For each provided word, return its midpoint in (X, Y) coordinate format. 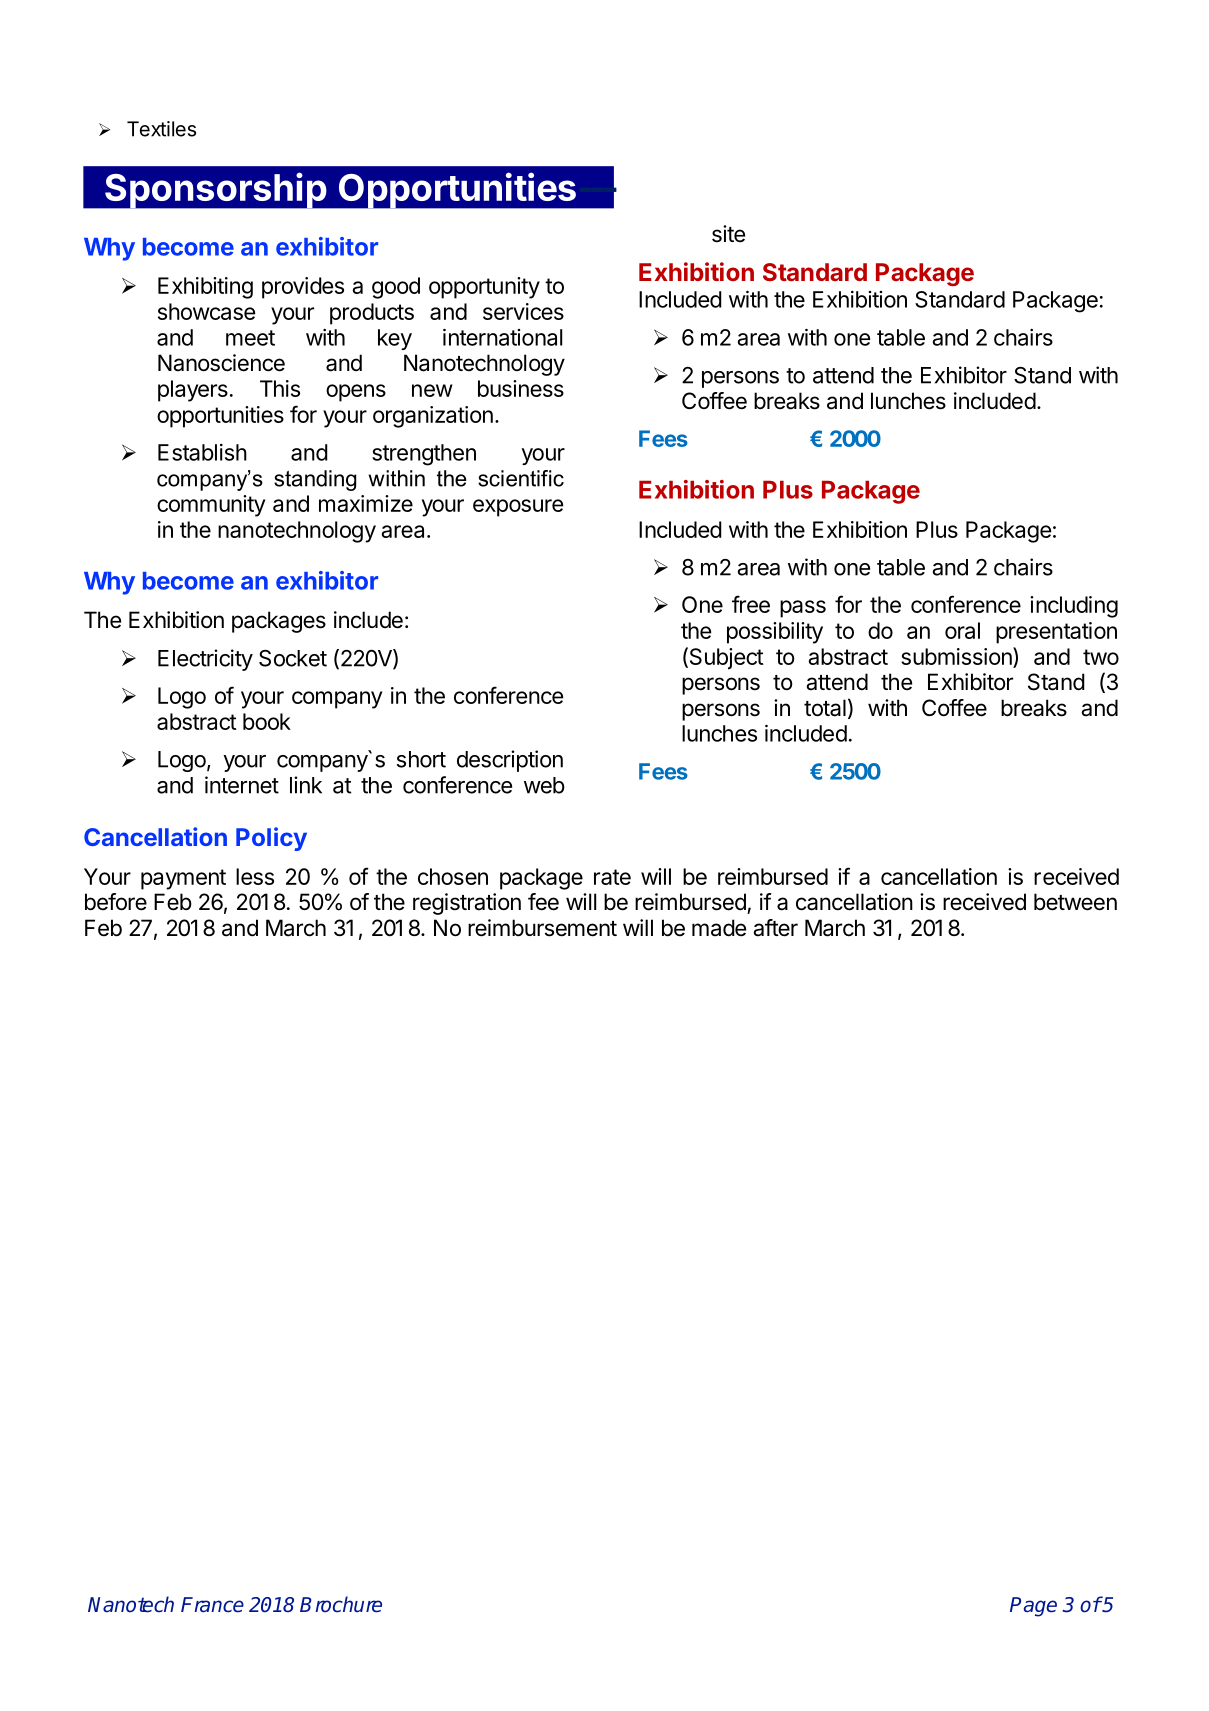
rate (612, 877)
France (212, 1605)
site (728, 234)
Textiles (161, 129)
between (1075, 902)
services (523, 311)
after (775, 928)
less (255, 876)
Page (1033, 1607)
